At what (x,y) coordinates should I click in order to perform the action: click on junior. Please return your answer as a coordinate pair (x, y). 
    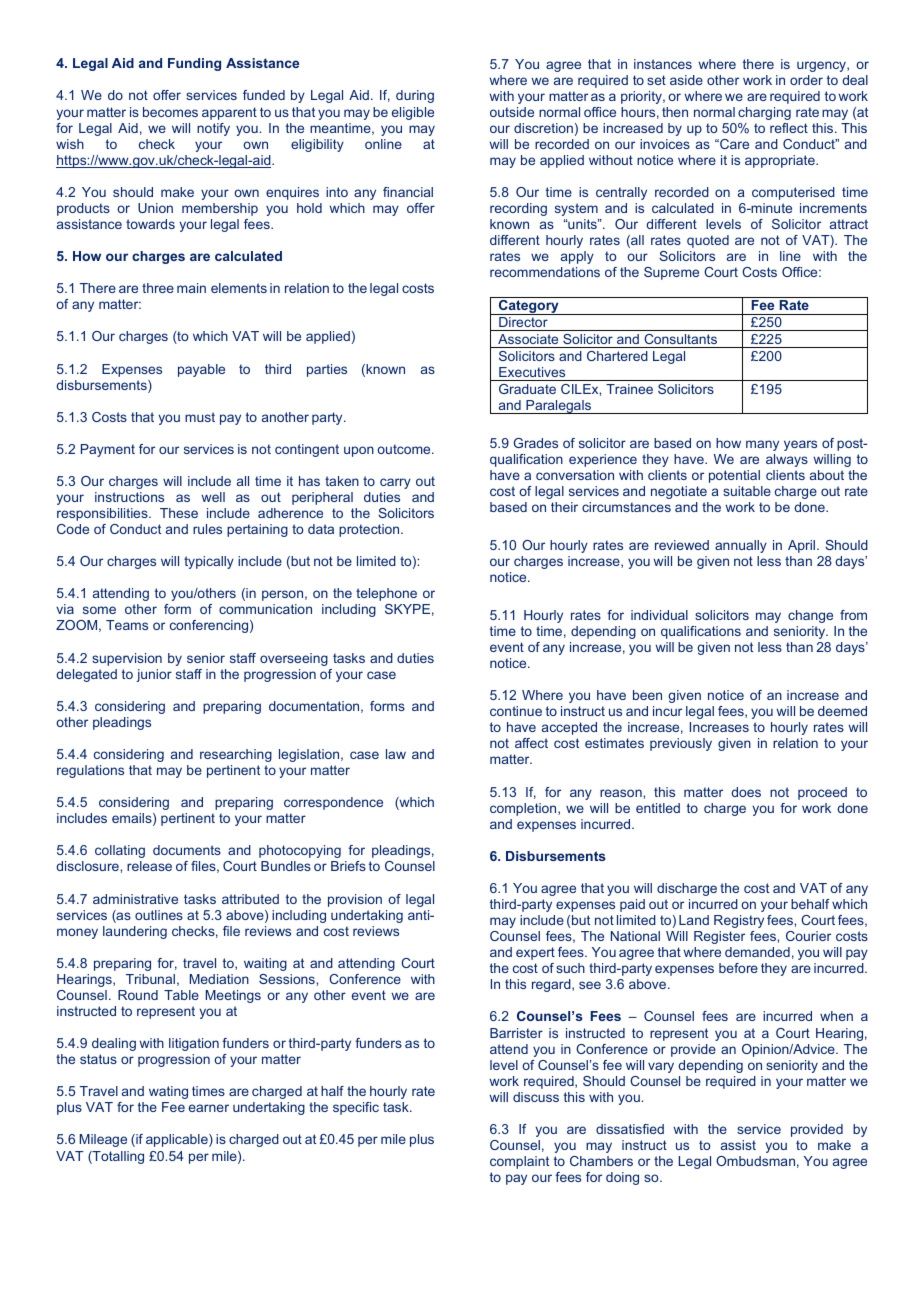
    Looking at the image, I should click on (154, 675).
